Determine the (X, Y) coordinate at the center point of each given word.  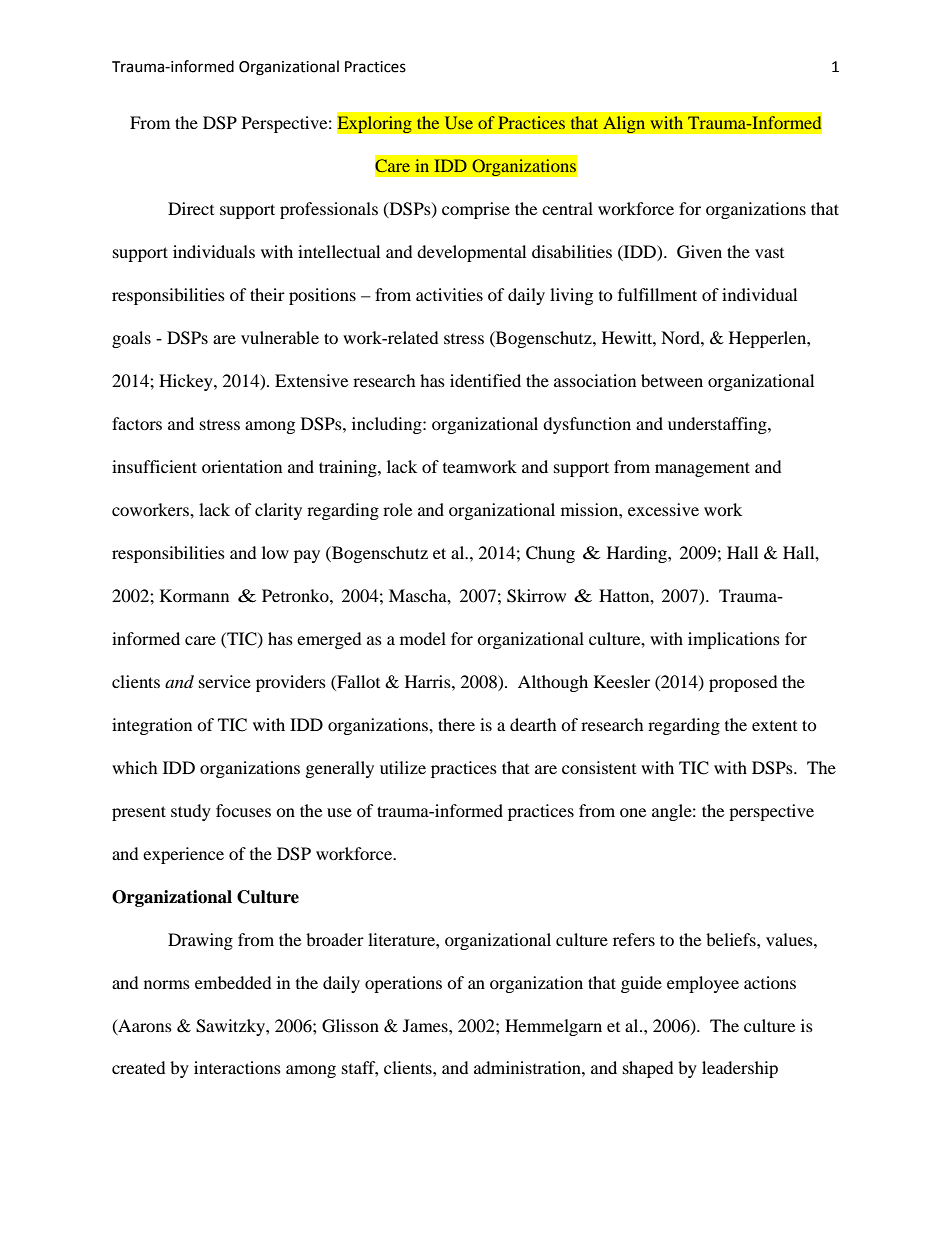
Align (624, 125)
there (456, 724)
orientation (242, 466)
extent (774, 726)
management (702, 469)
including (388, 425)
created (139, 1067)
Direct (191, 208)
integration (152, 726)
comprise (476, 210)
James (426, 1025)
